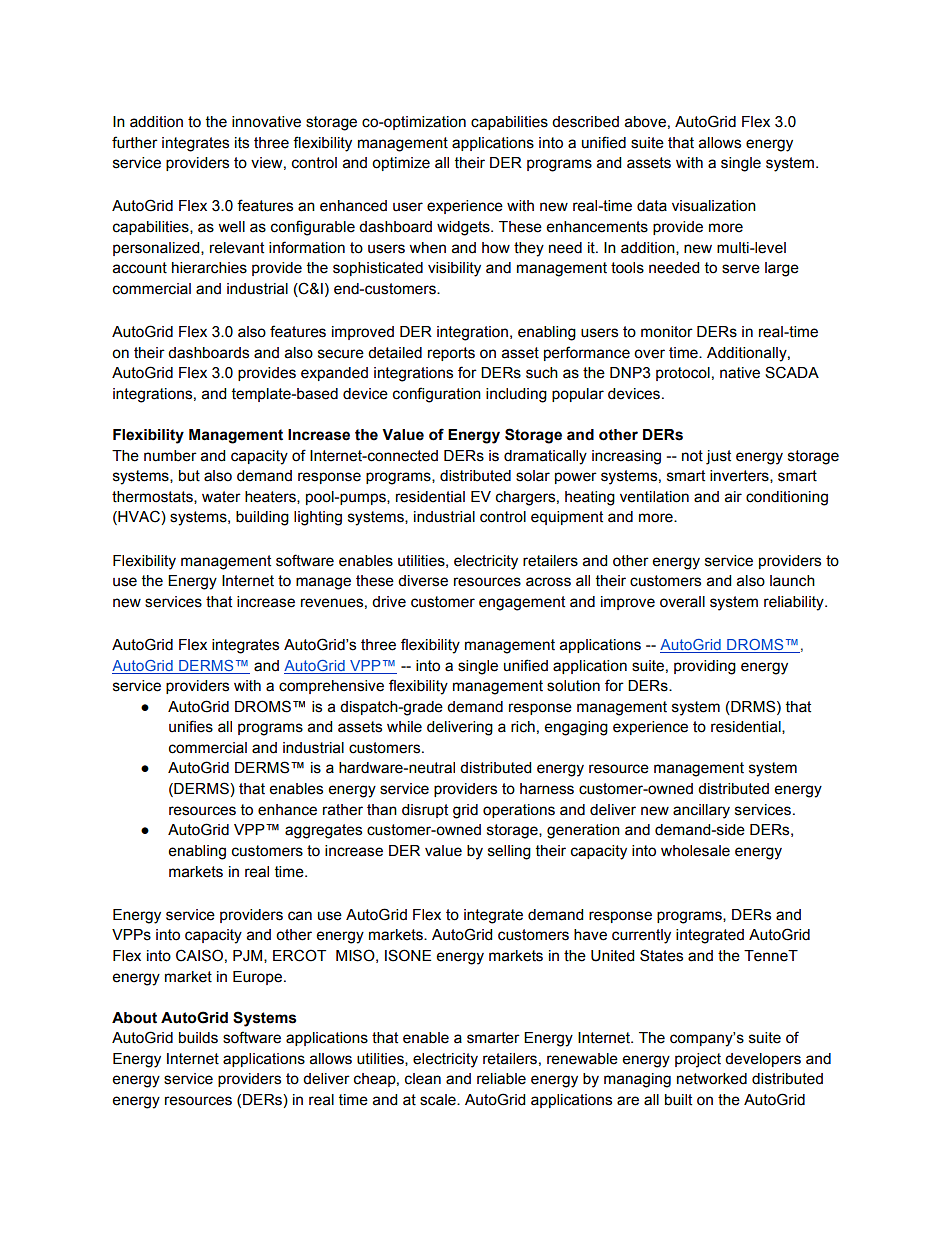 This document has width=952, height=1233. I want to click on ancillary, so click(701, 811).
